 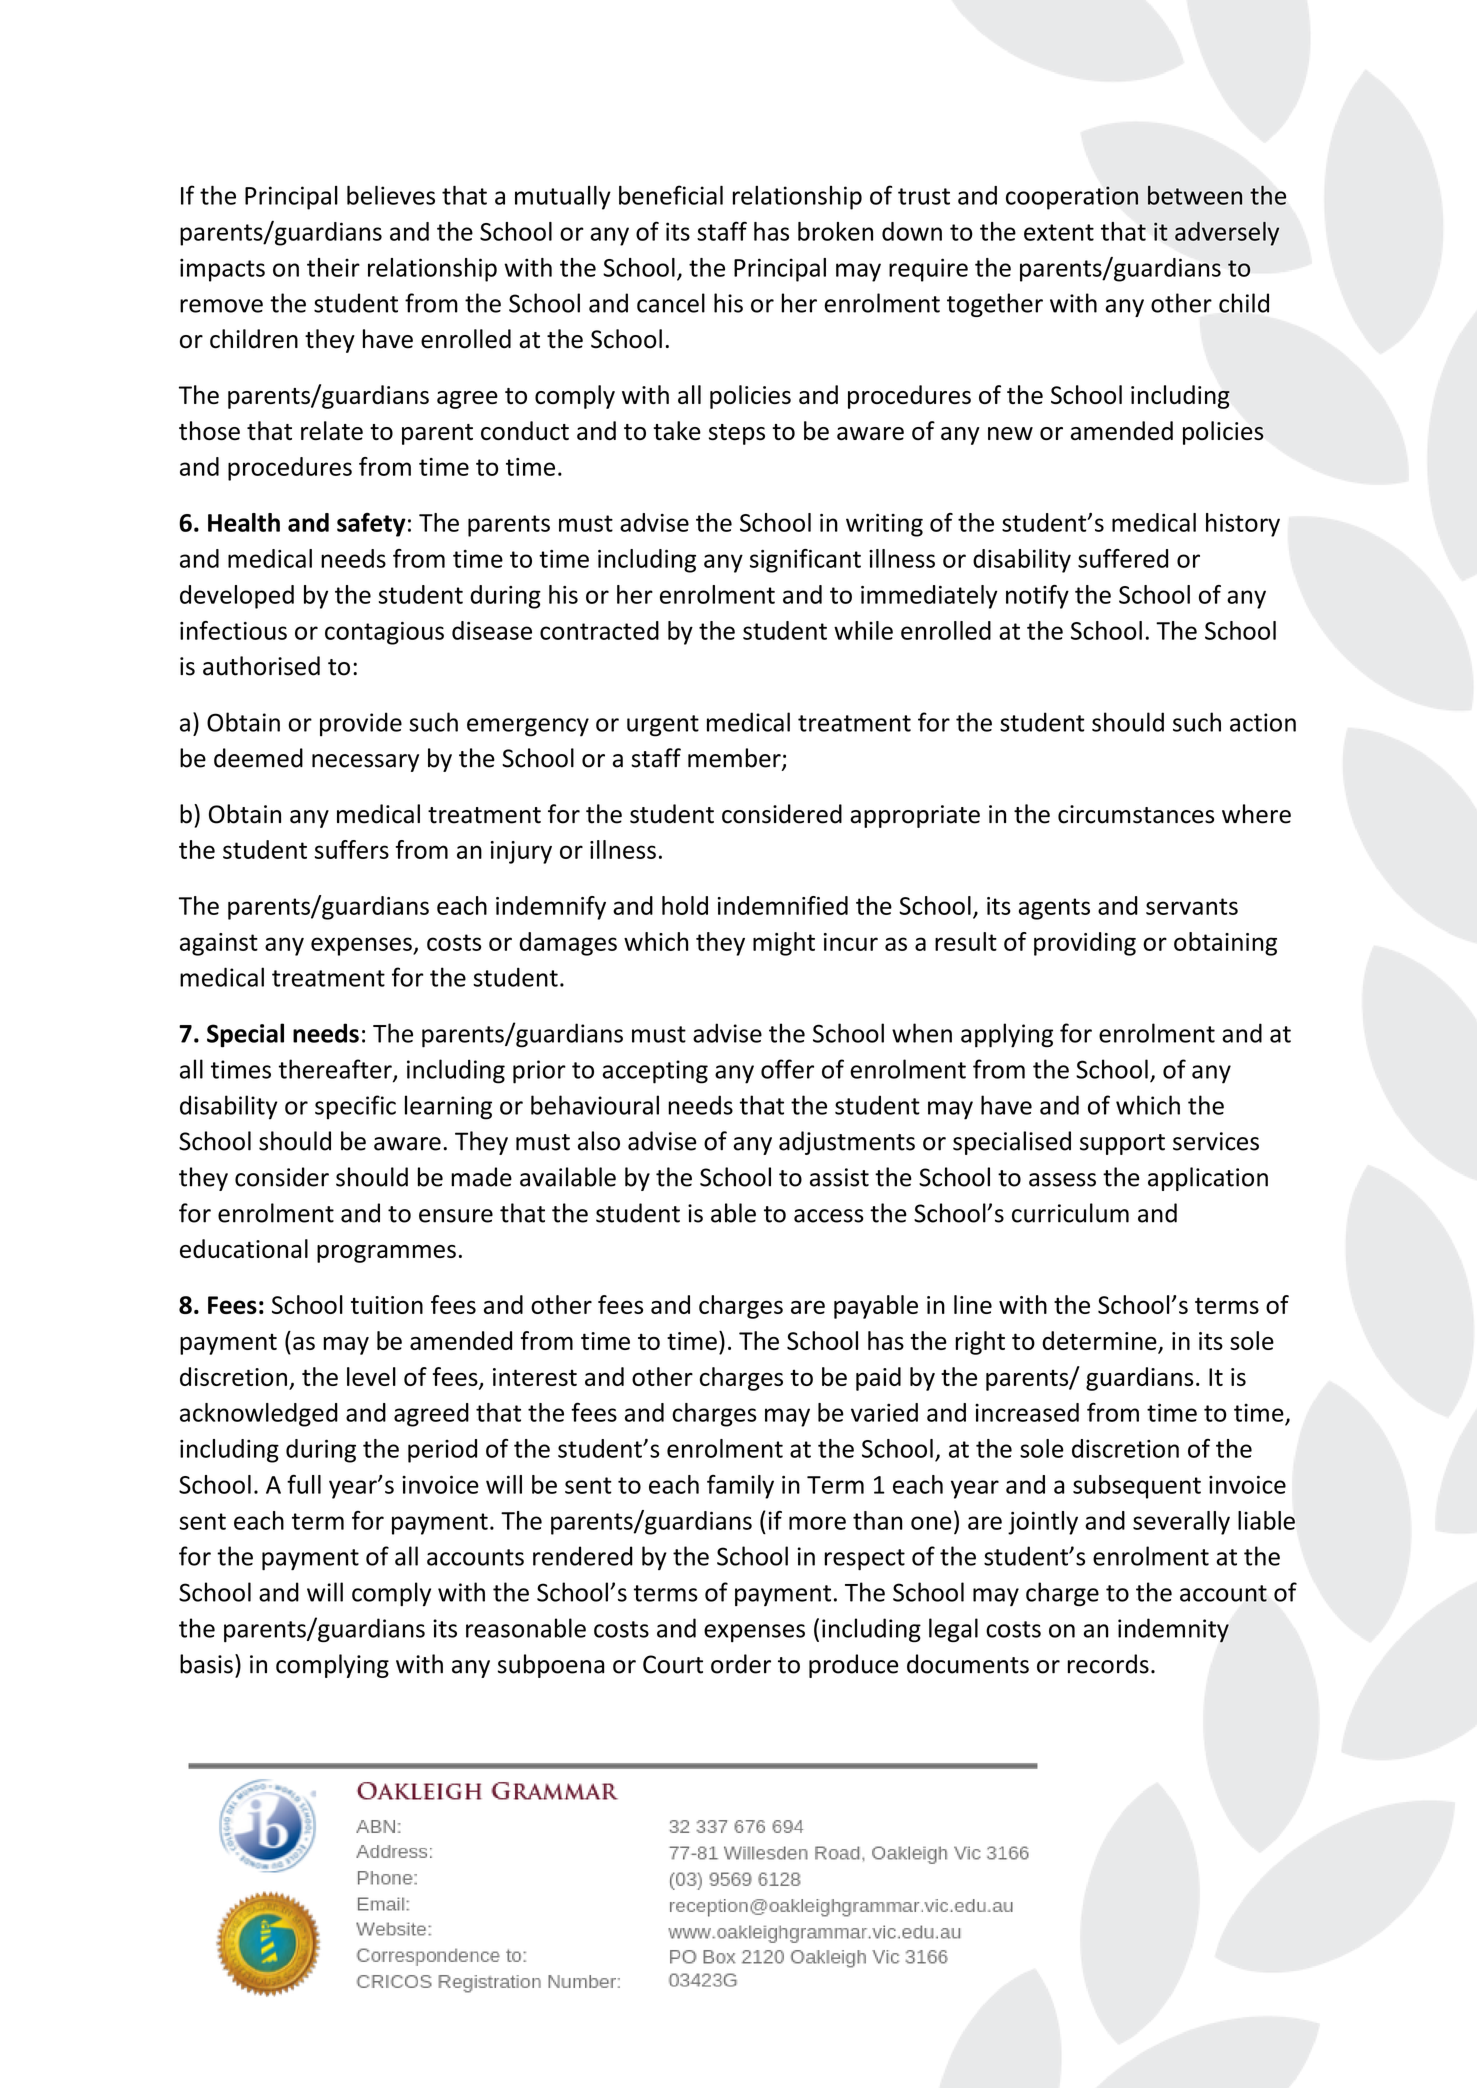 I want to click on their, so click(x=333, y=267).
